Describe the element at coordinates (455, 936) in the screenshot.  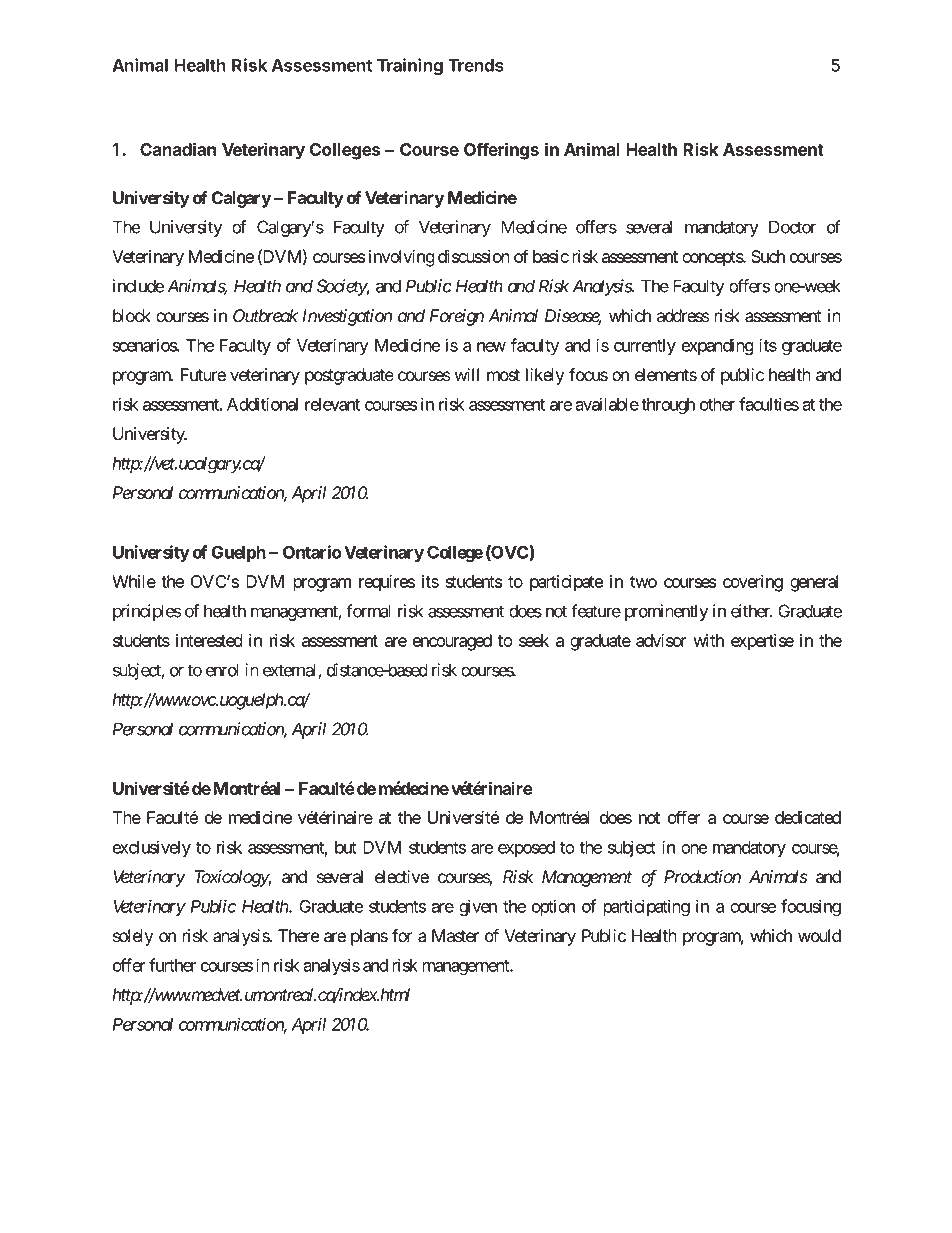
I see `Master` at that location.
